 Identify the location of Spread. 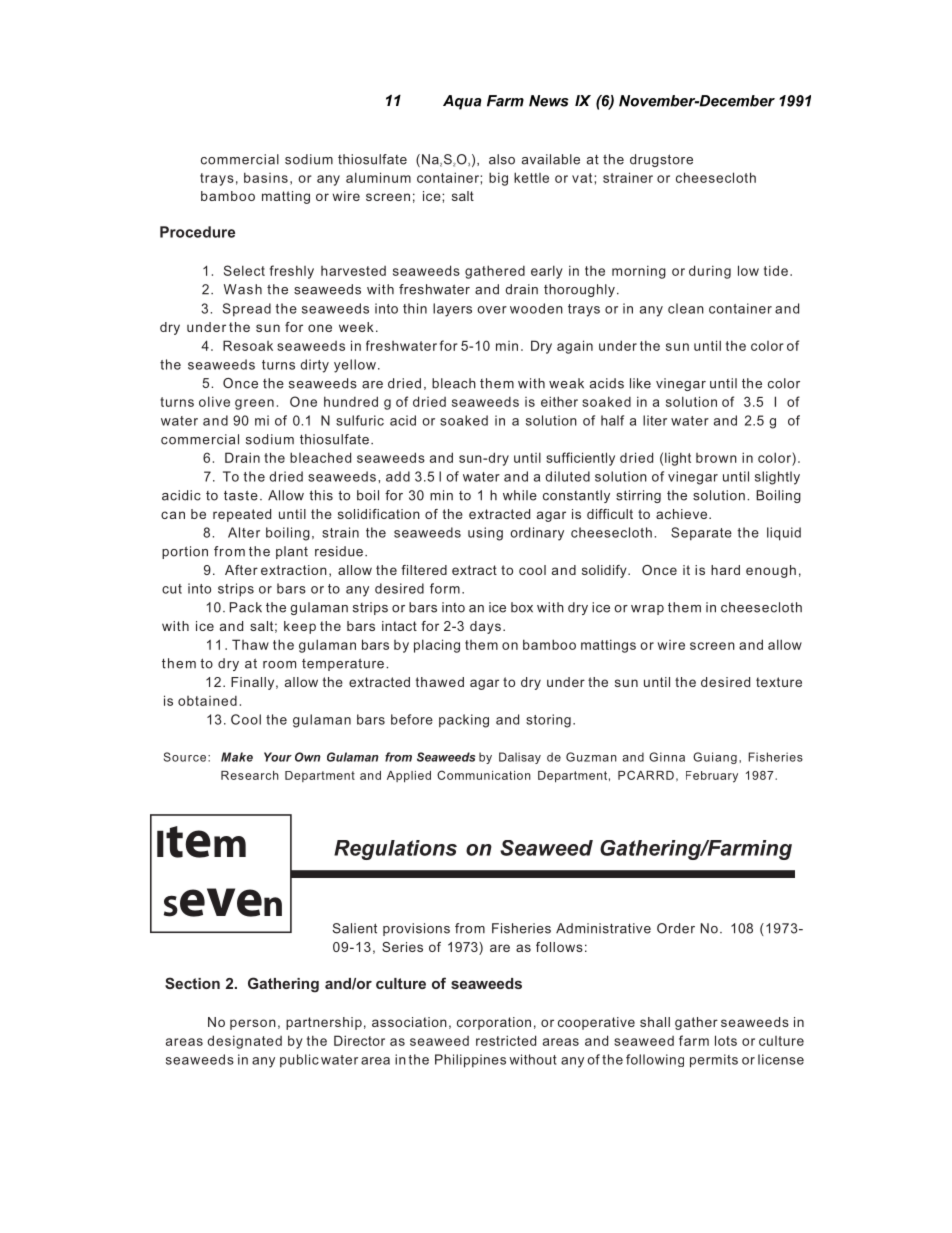
(247, 310).
